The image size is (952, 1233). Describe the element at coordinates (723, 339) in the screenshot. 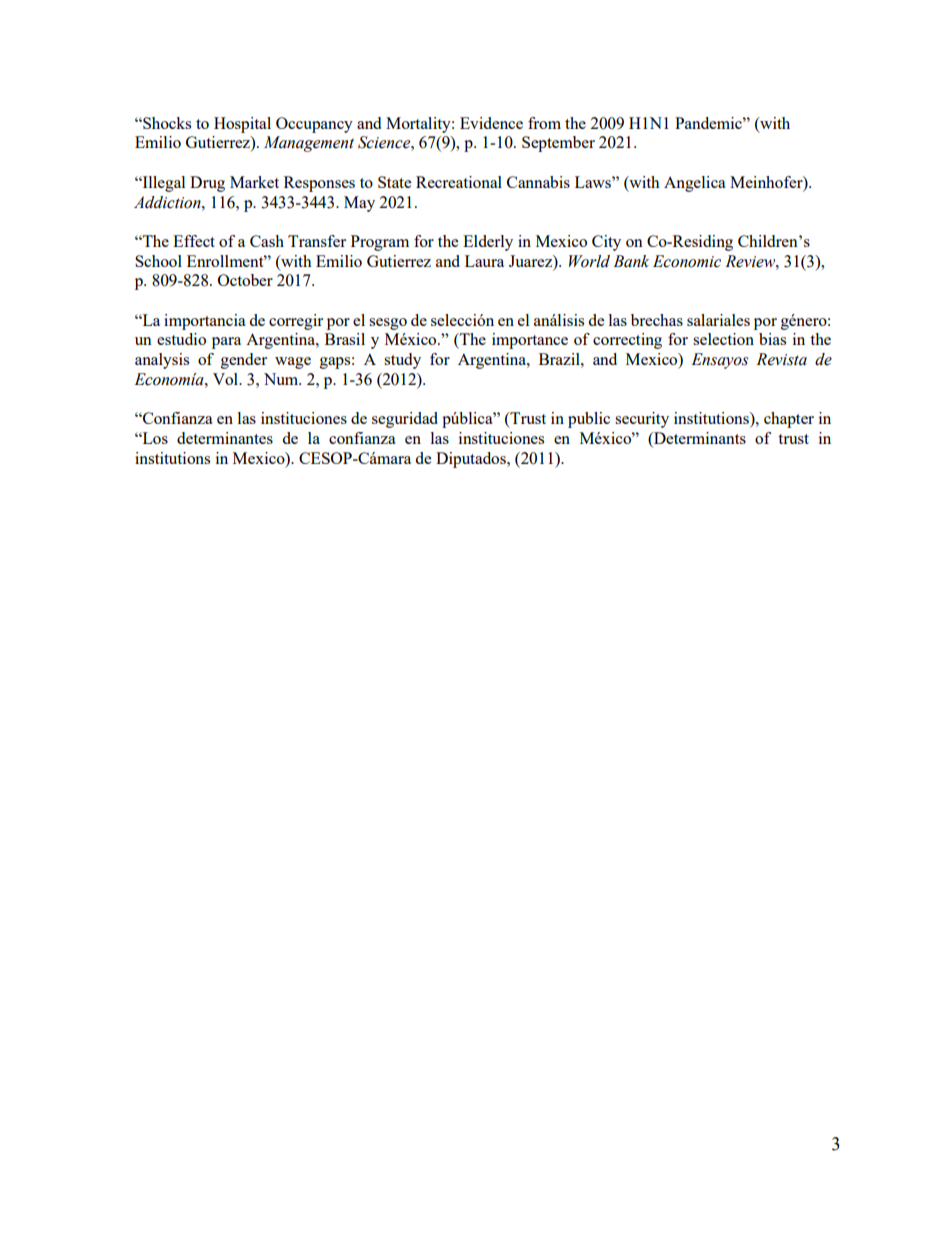

I see `selection` at that location.
